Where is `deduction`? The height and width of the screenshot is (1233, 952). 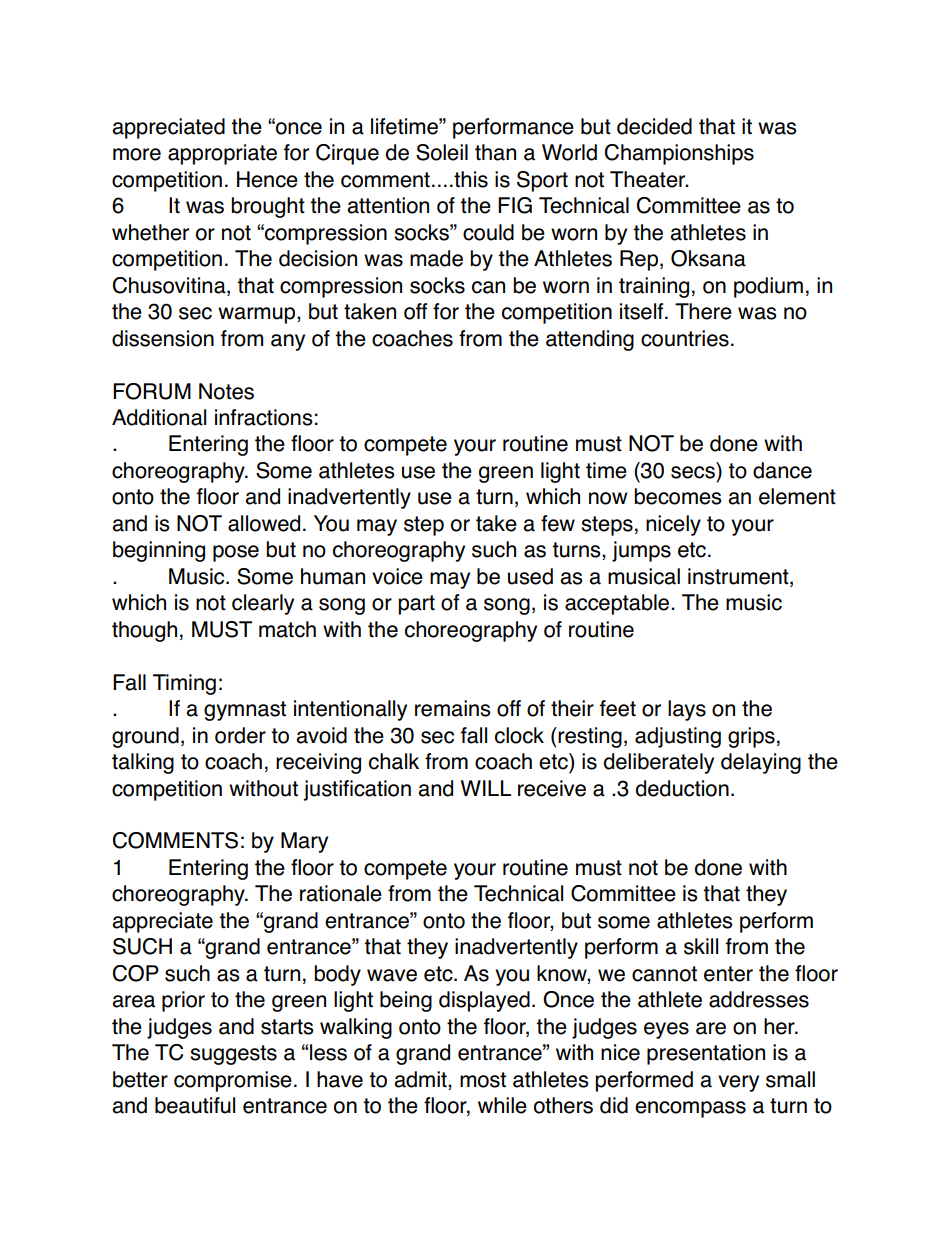
deduction is located at coordinates (682, 788).
